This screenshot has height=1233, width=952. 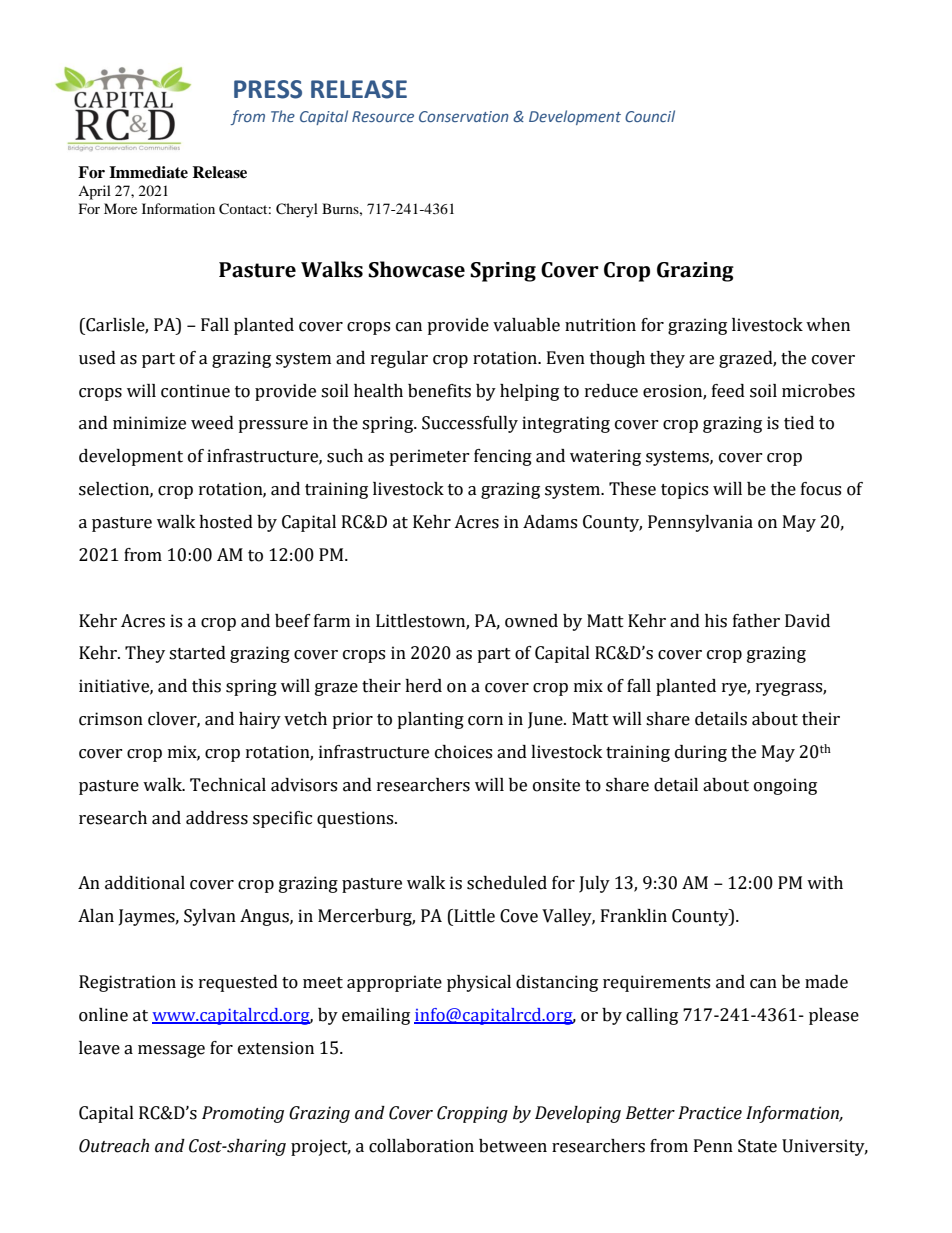 What do you see at coordinates (148, 172) in the screenshot?
I see `Immediate` at bounding box center [148, 172].
